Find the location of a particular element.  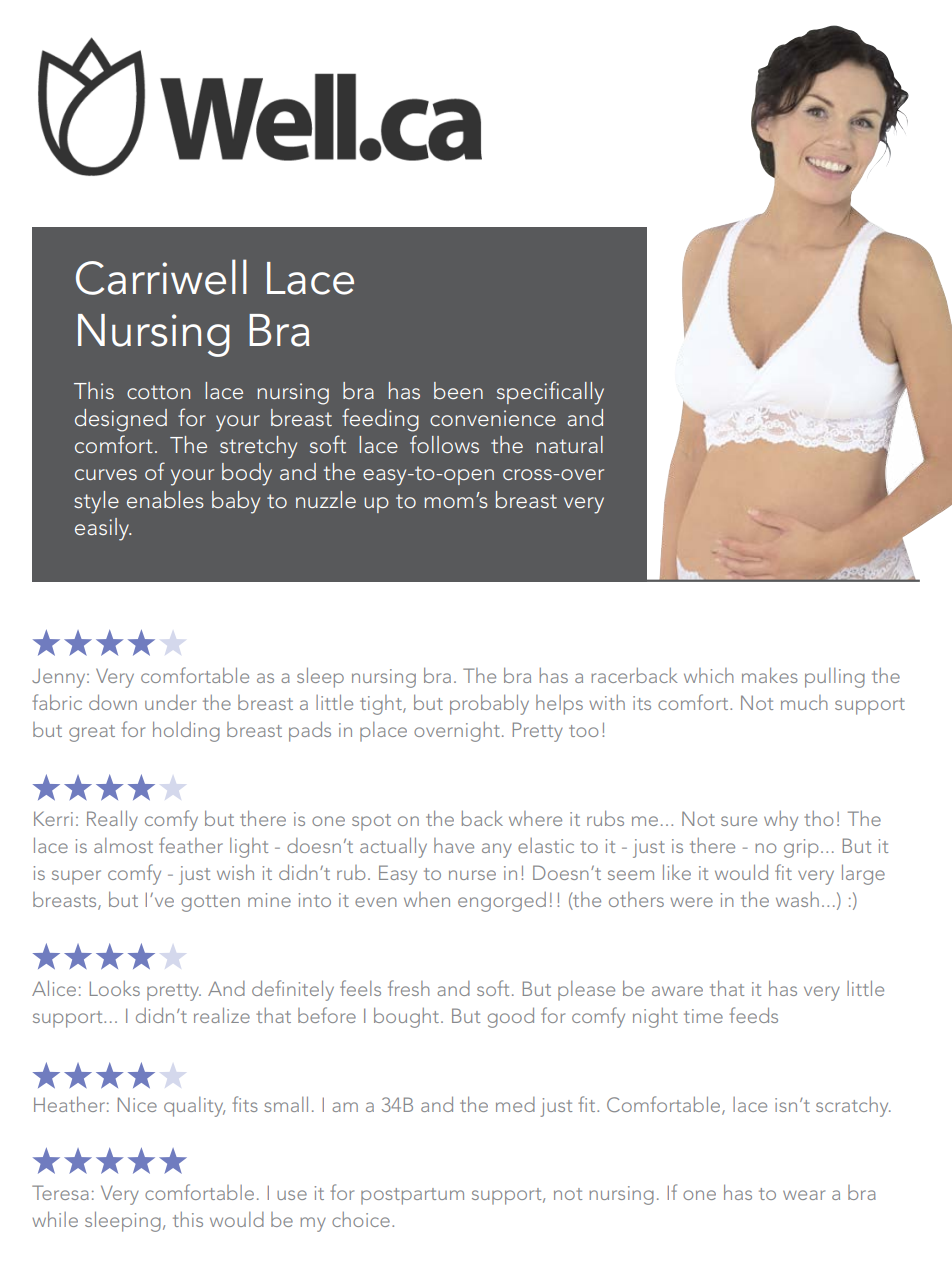

Really is located at coordinates (112, 820).
